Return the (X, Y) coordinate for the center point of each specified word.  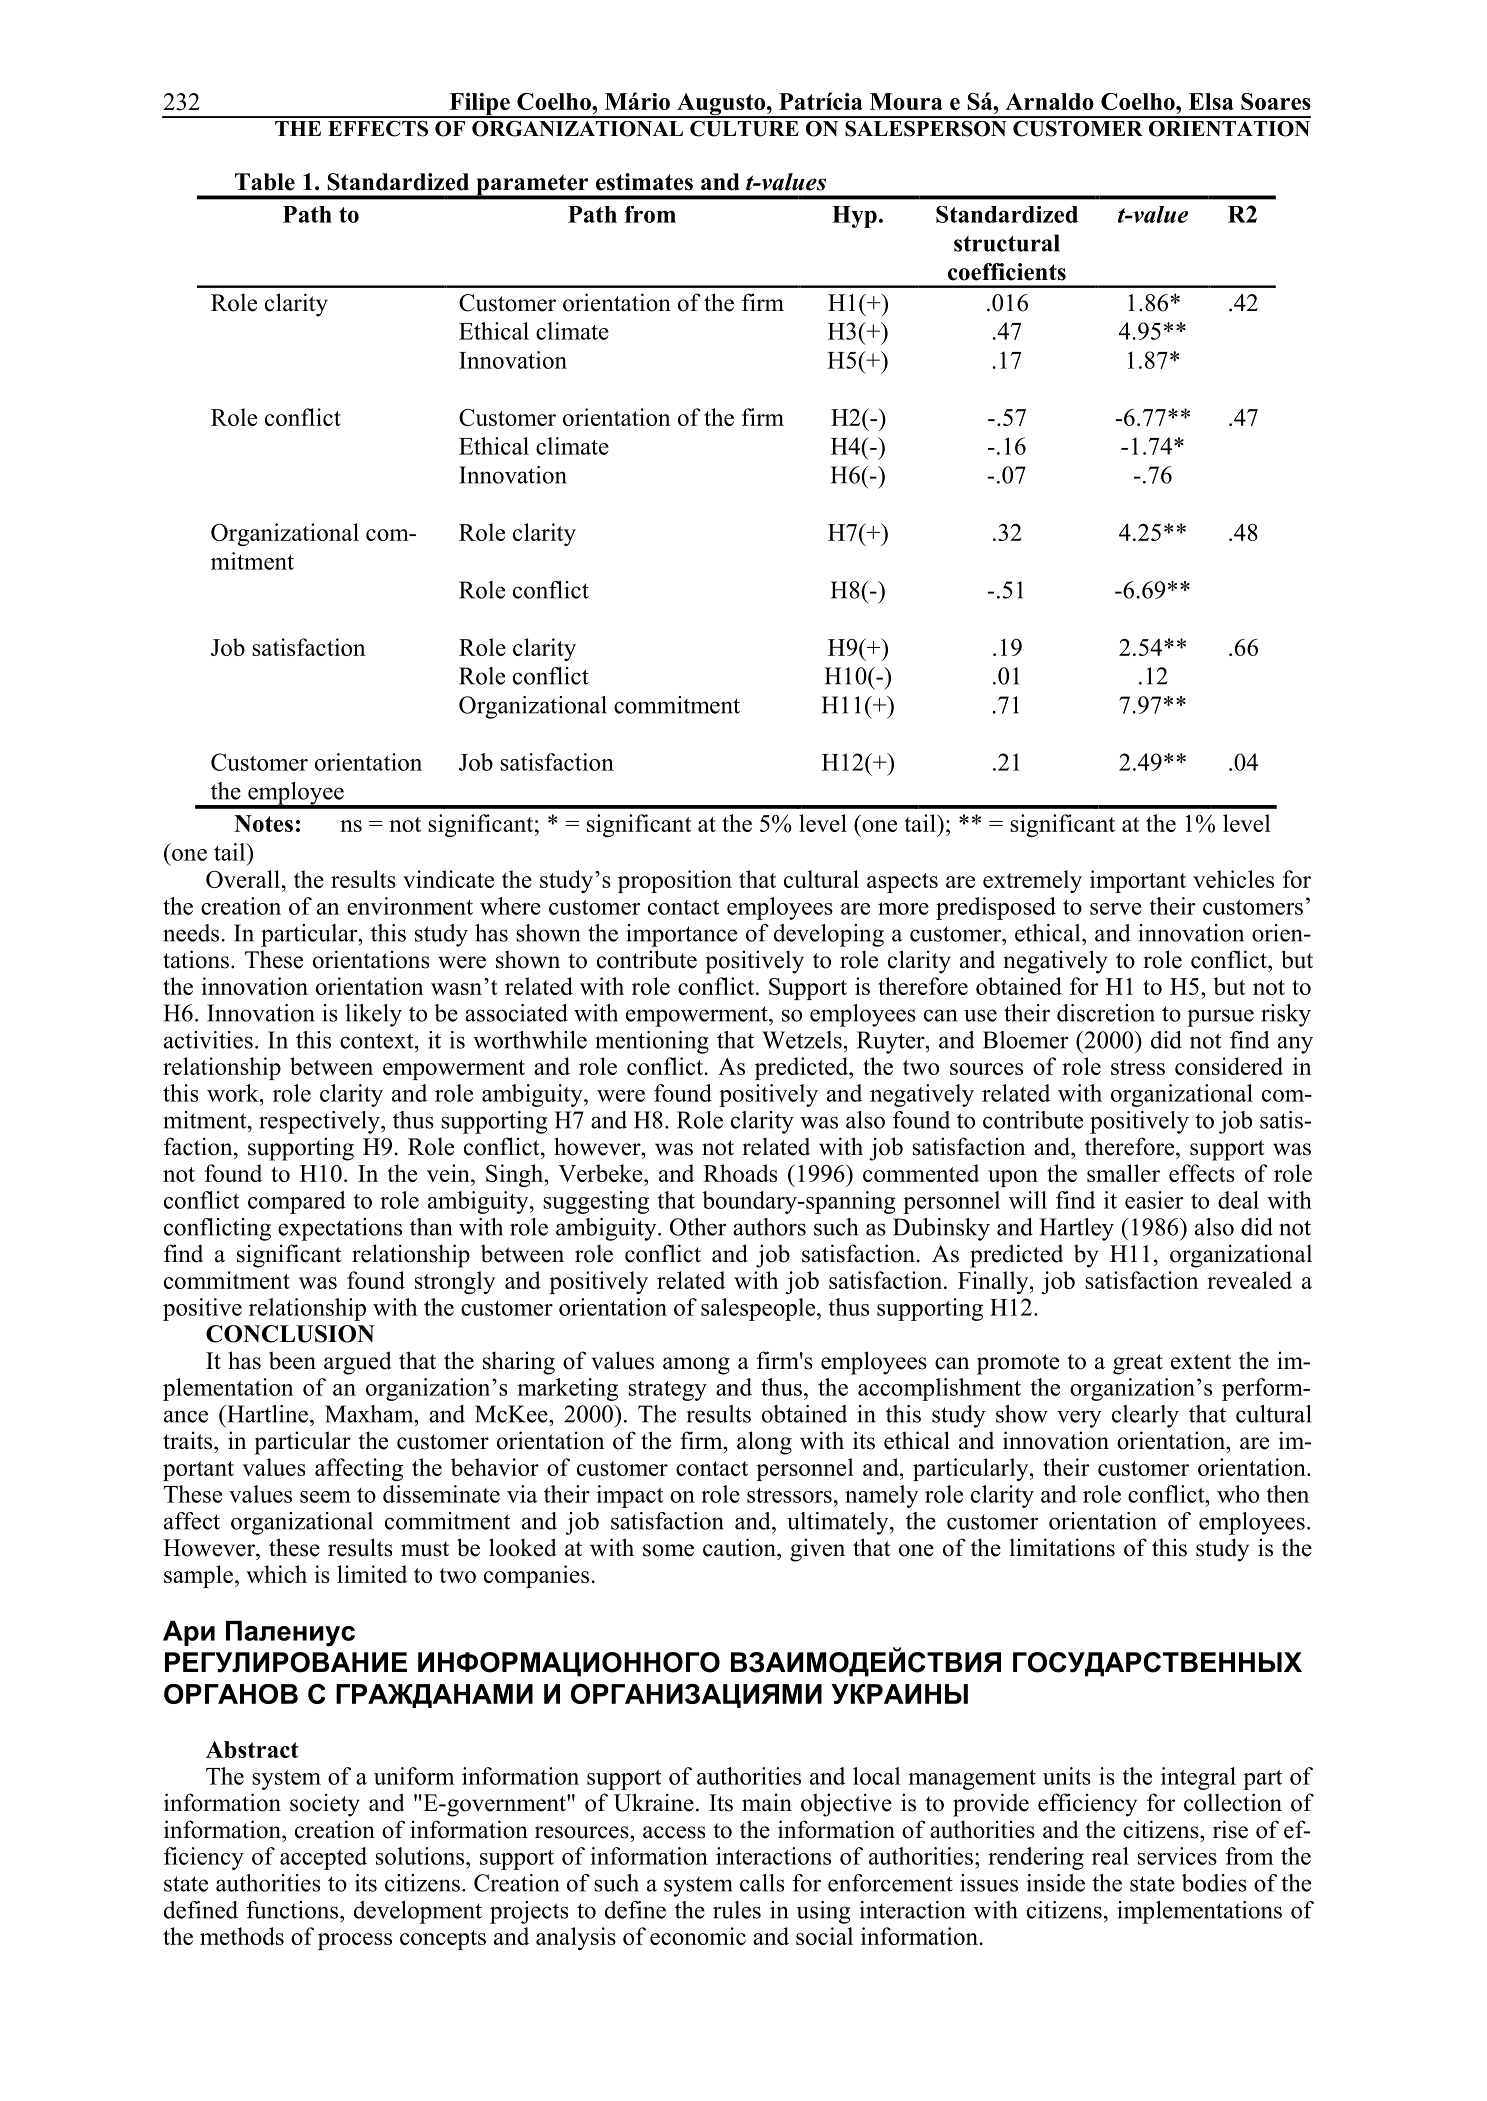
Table (265, 182)
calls (762, 1883)
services (1177, 1856)
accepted (323, 1858)
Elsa (1211, 101)
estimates (644, 182)
